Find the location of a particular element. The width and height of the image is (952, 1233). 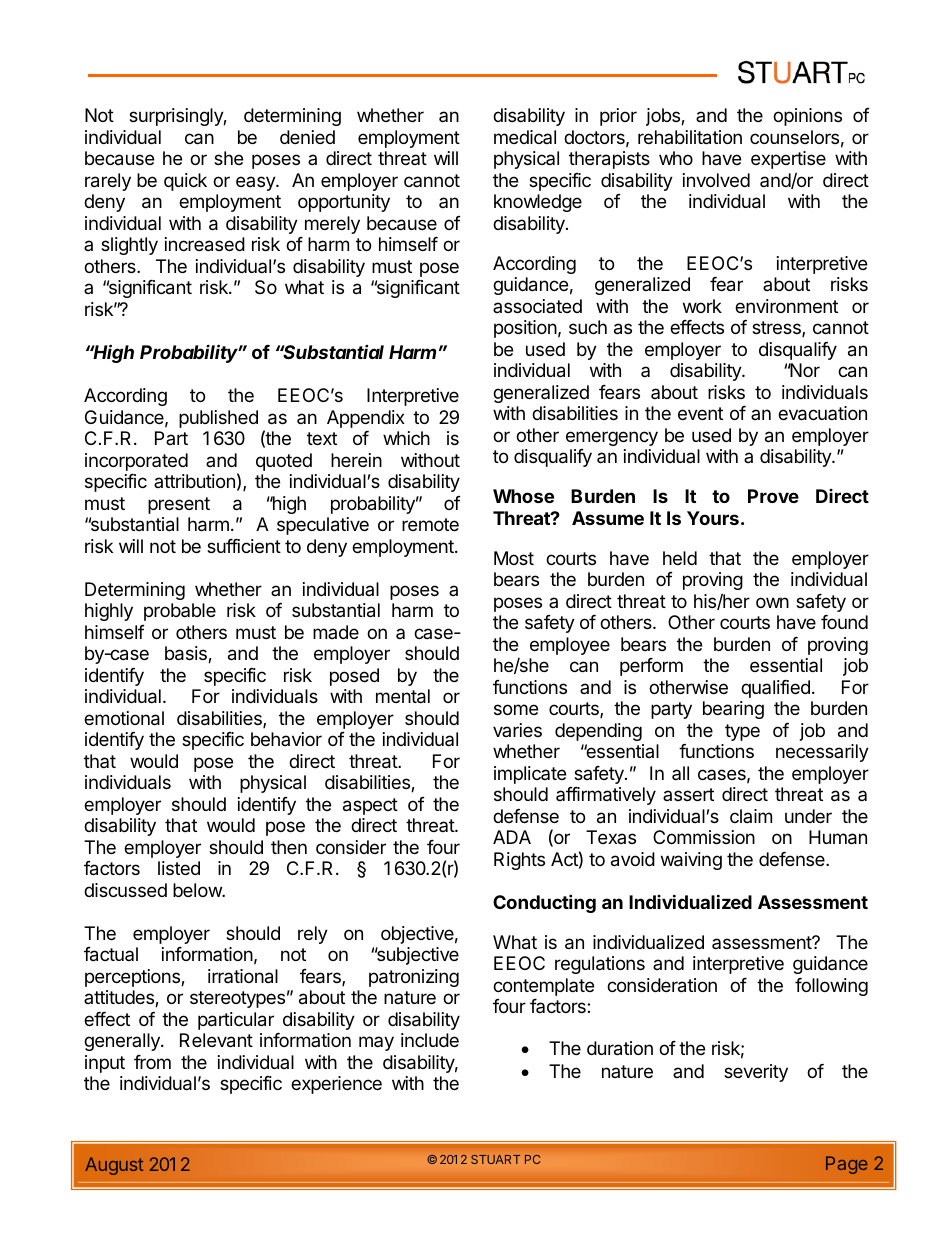

claim is located at coordinates (751, 816).
